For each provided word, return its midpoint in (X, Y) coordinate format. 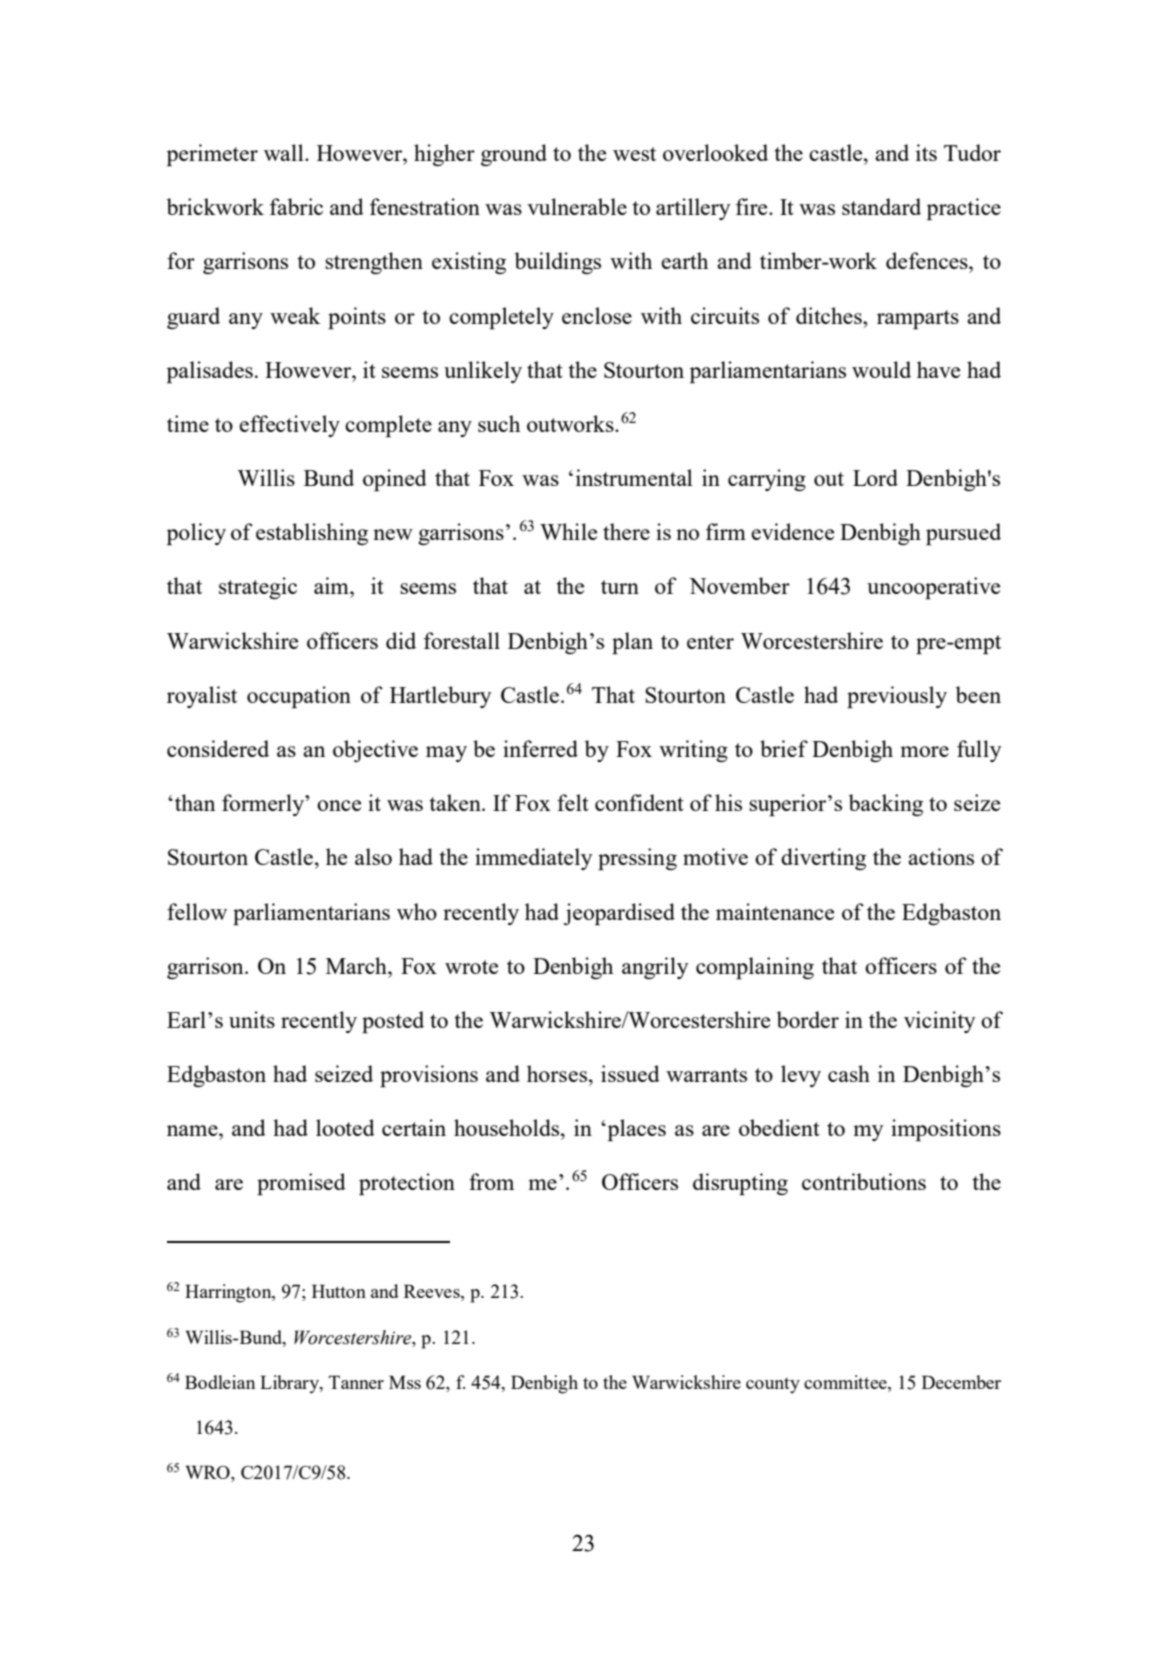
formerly (264, 805)
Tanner (356, 1382)
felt (573, 802)
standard (881, 206)
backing (886, 805)
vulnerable (577, 206)
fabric (296, 206)
